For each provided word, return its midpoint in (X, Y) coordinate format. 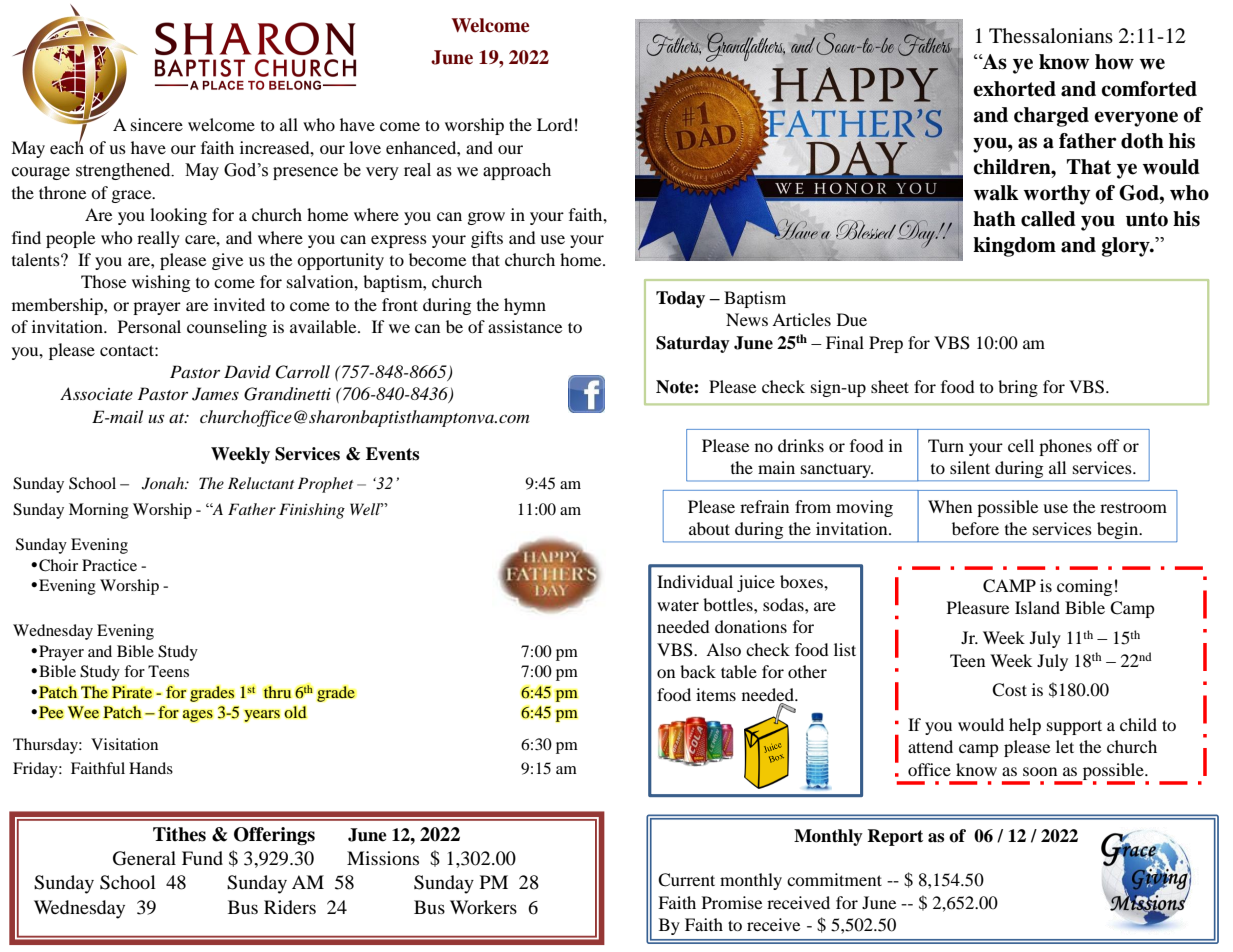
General (144, 858)
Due (852, 319)
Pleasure (978, 607)
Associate (96, 393)
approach (517, 171)
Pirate (132, 692)
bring (1018, 388)
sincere (157, 124)
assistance (525, 326)
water (678, 605)
